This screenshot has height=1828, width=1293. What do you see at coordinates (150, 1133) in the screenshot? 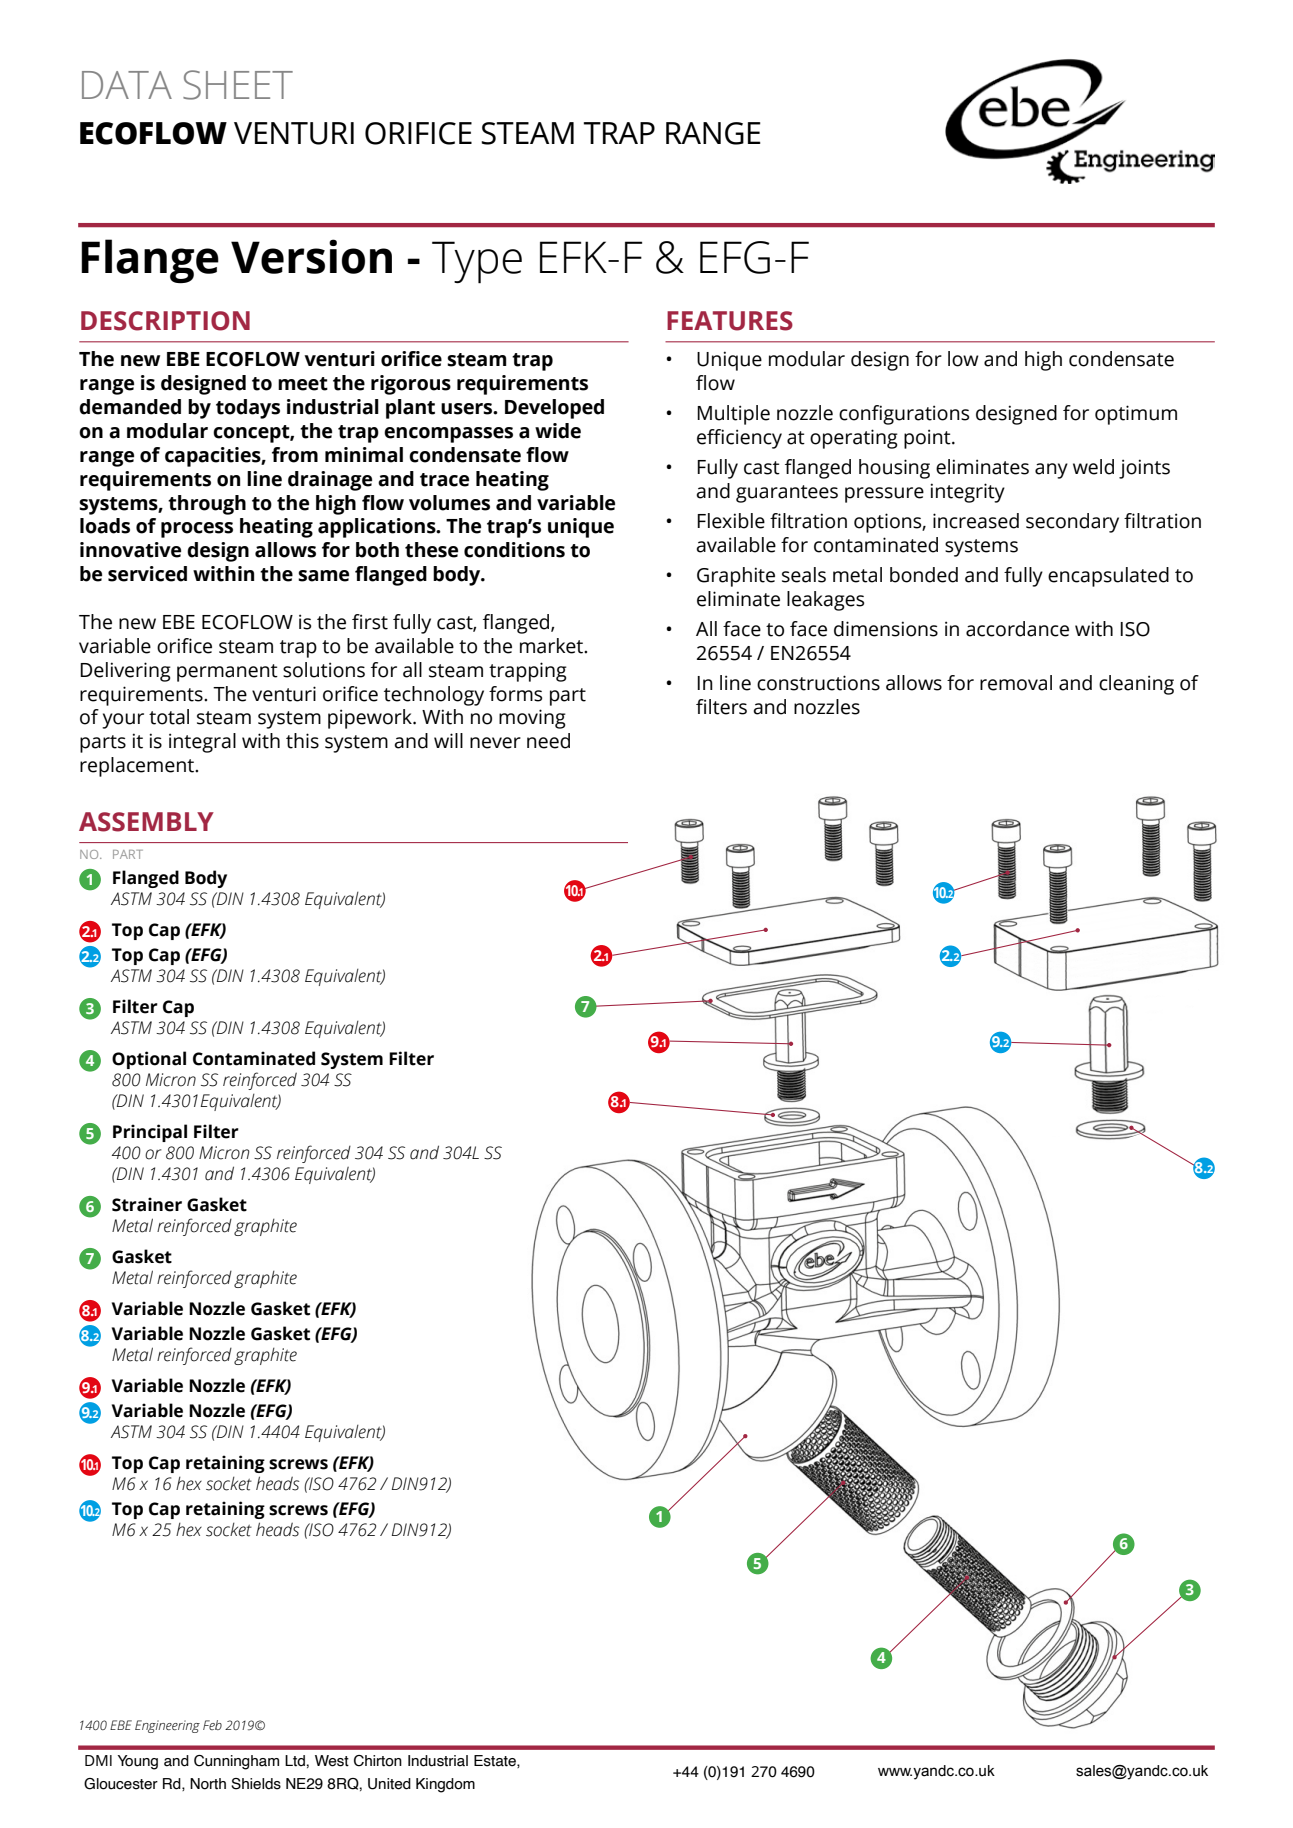
I see `Principal` at bounding box center [150, 1133].
